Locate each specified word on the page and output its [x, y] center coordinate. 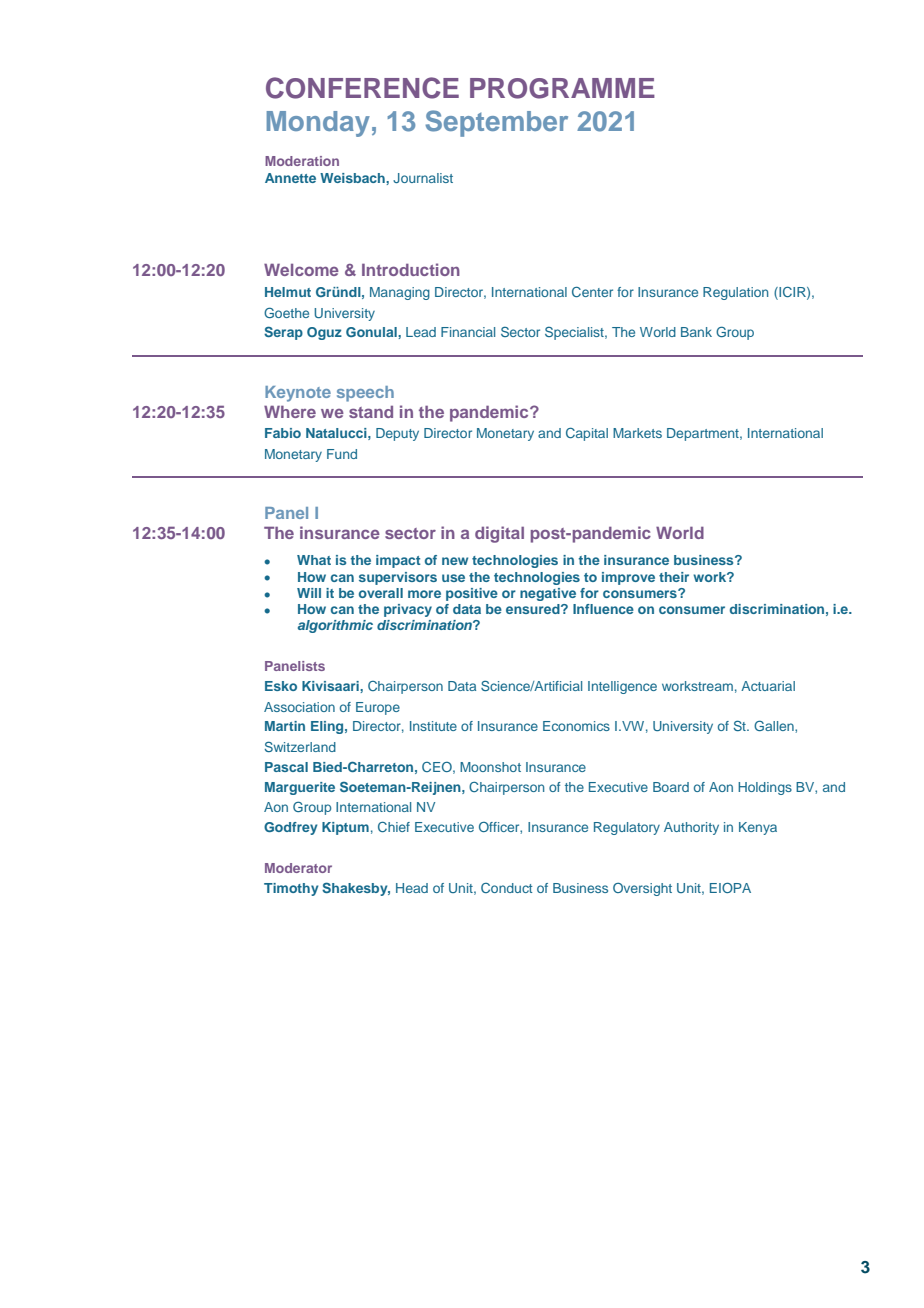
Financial [468, 332]
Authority [691, 828]
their [674, 577]
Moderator [298, 868]
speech [365, 394]
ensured [534, 609]
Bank [696, 332]
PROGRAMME [562, 88]
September [496, 123]
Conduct [506, 888]
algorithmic [335, 626]
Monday [318, 124]
